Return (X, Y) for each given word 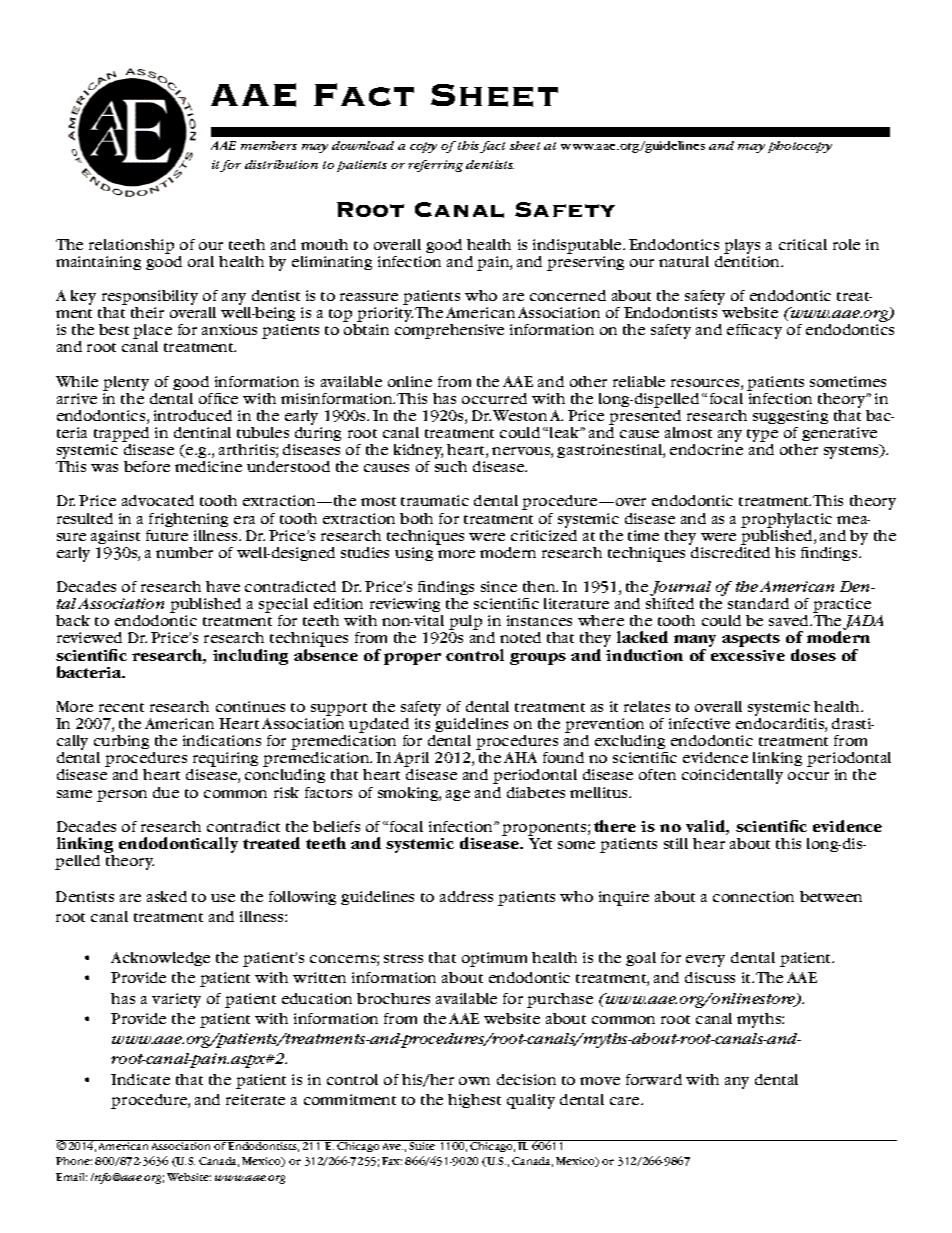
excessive (748, 655)
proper (412, 659)
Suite (423, 1145)
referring (435, 166)
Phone (74, 1161)
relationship (131, 246)
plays (742, 246)
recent (121, 707)
